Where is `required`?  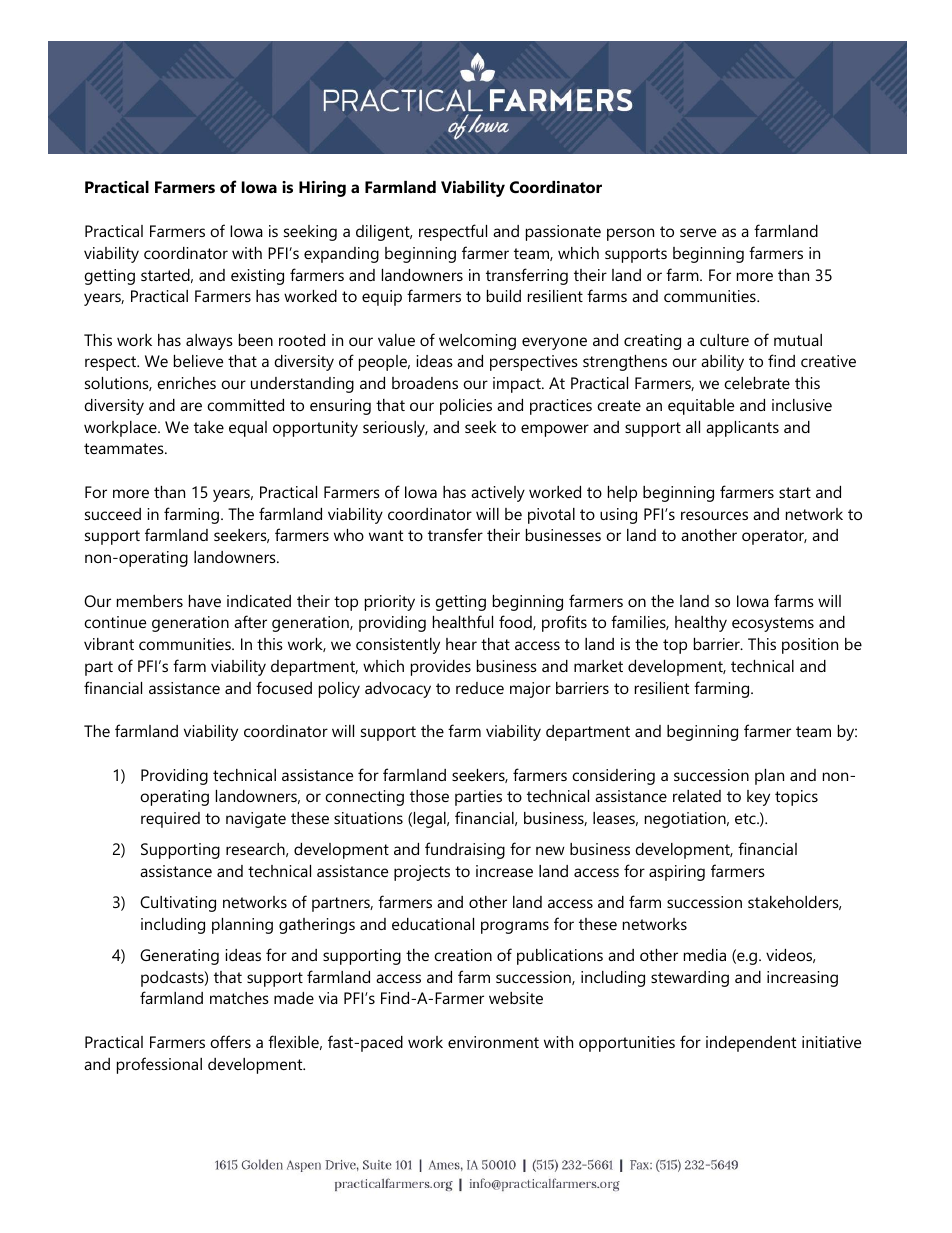
required is located at coordinates (170, 820).
